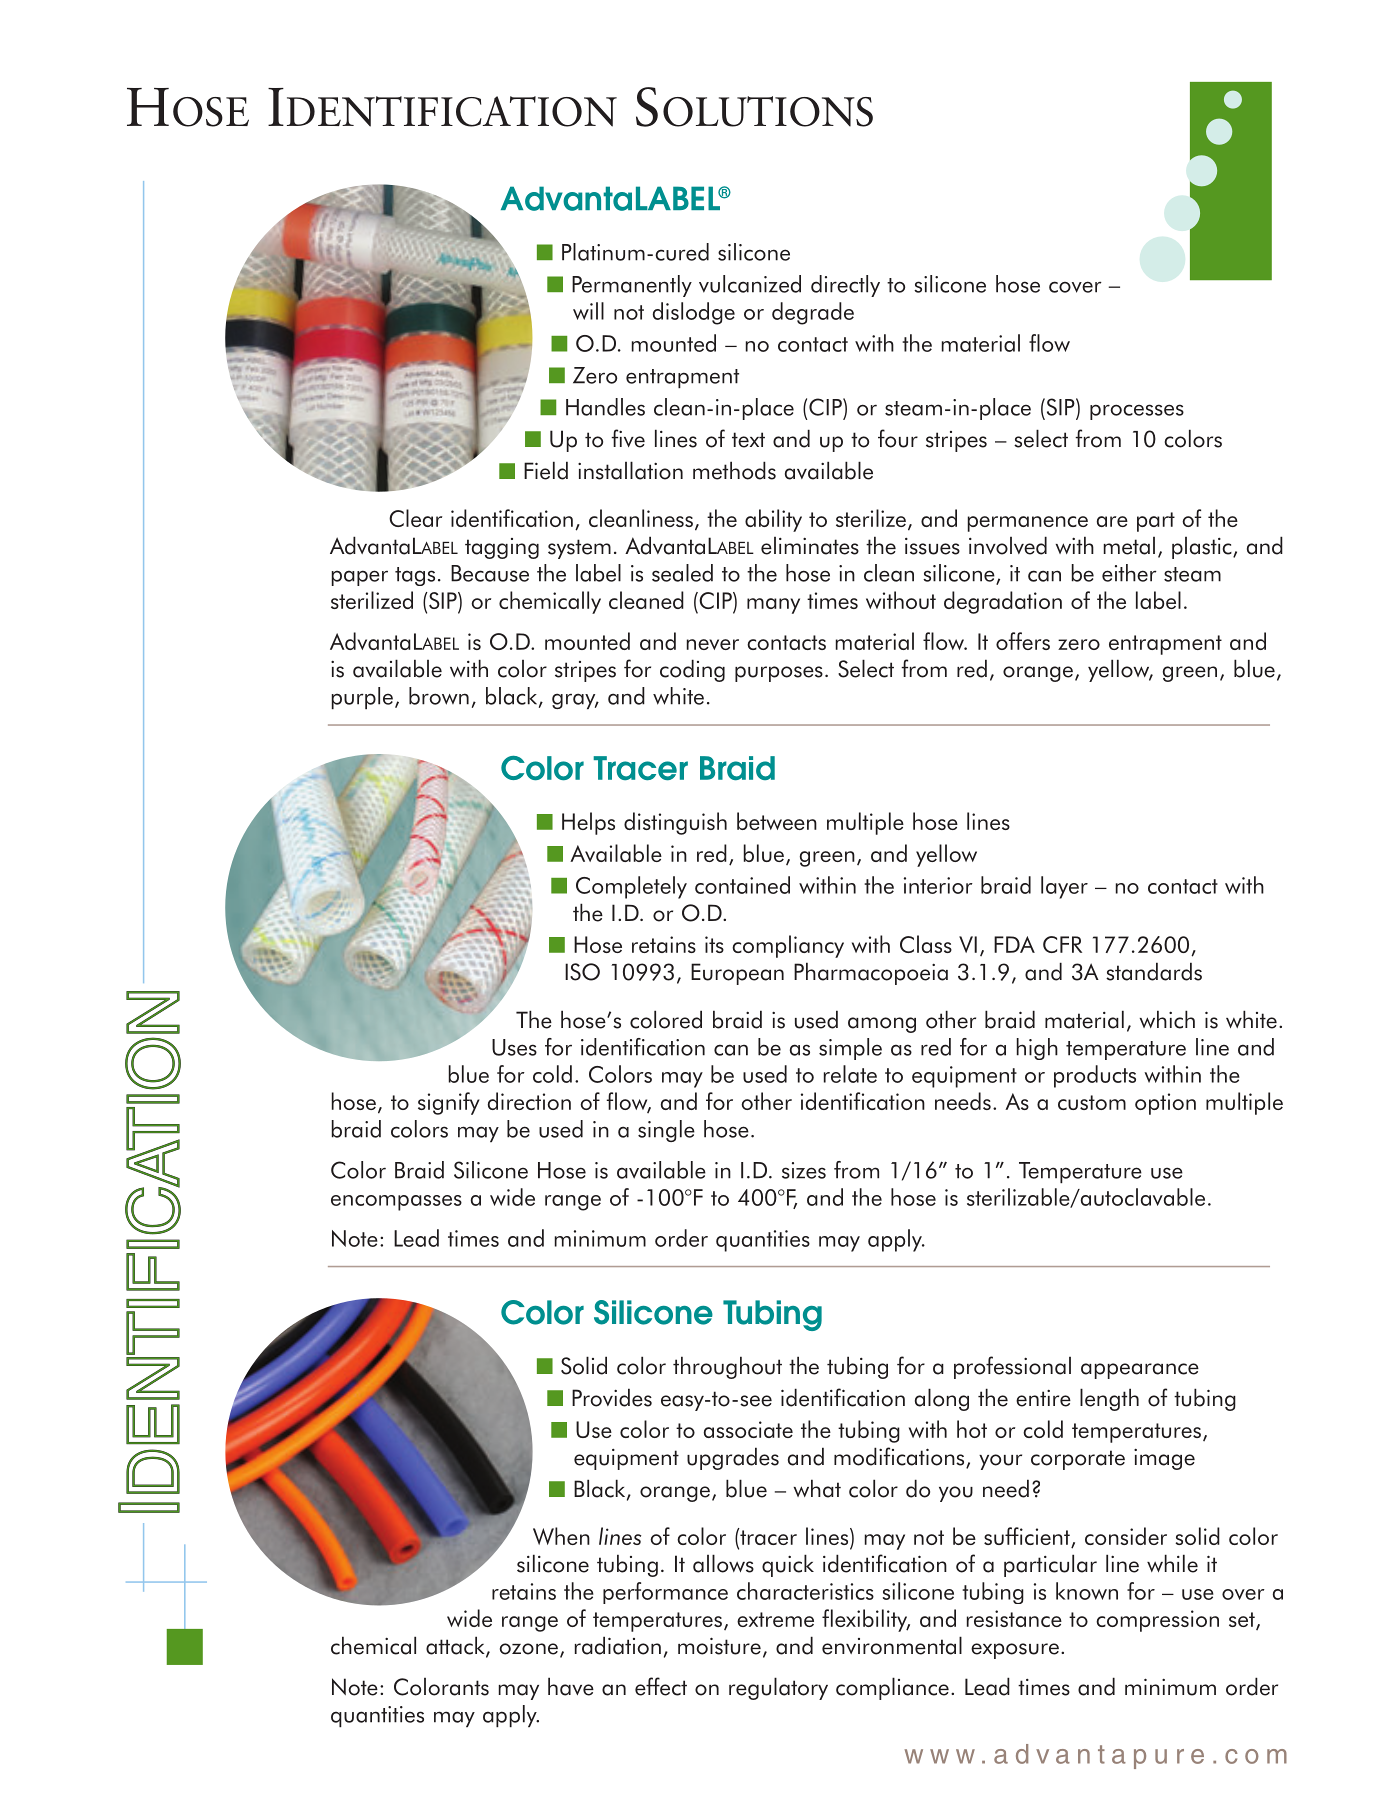 The height and width of the image is (1803, 1393). What do you see at coordinates (456, 1646) in the image?
I see `attack` at bounding box center [456, 1646].
